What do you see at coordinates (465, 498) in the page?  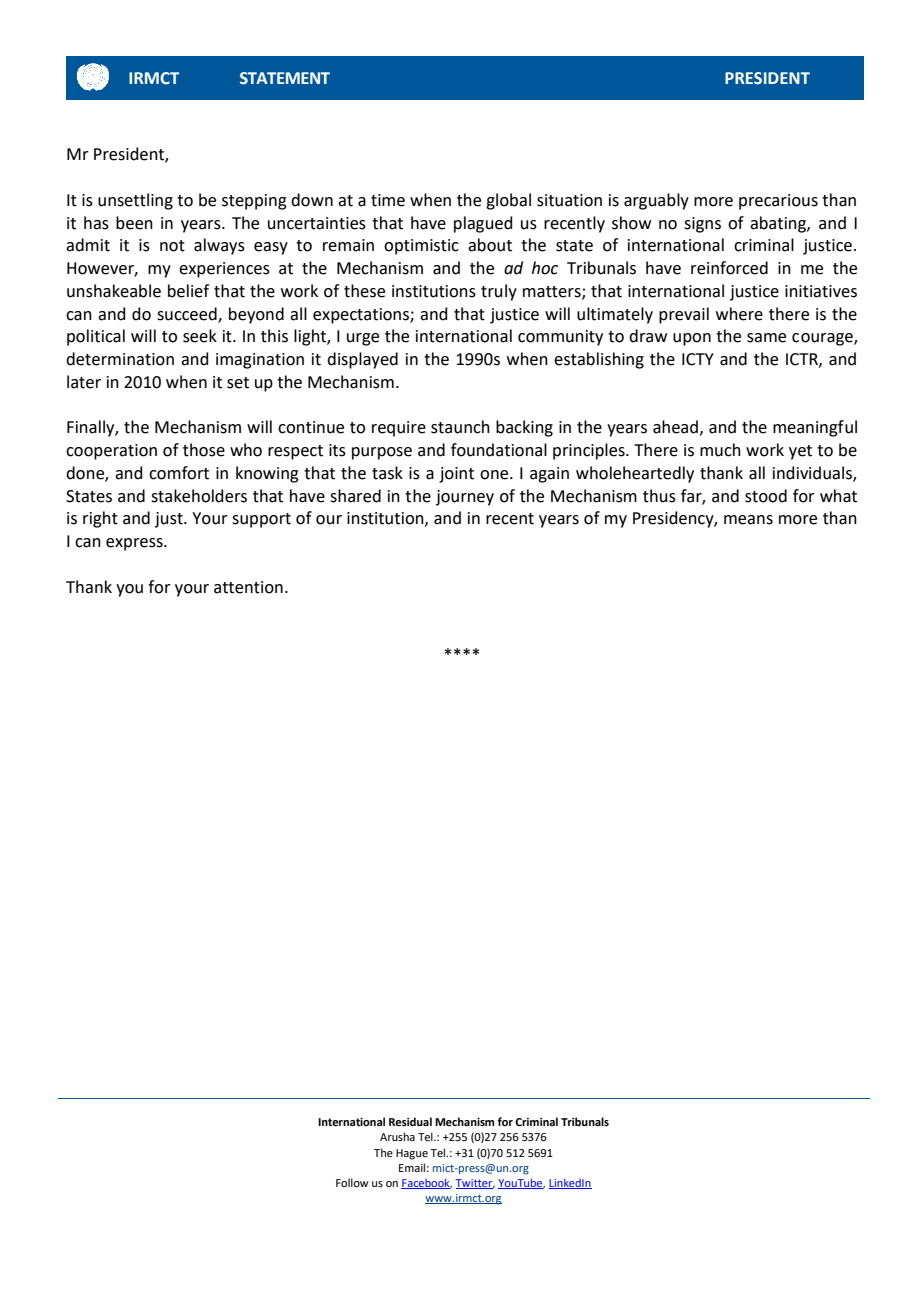 I see `journey` at bounding box center [465, 498].
